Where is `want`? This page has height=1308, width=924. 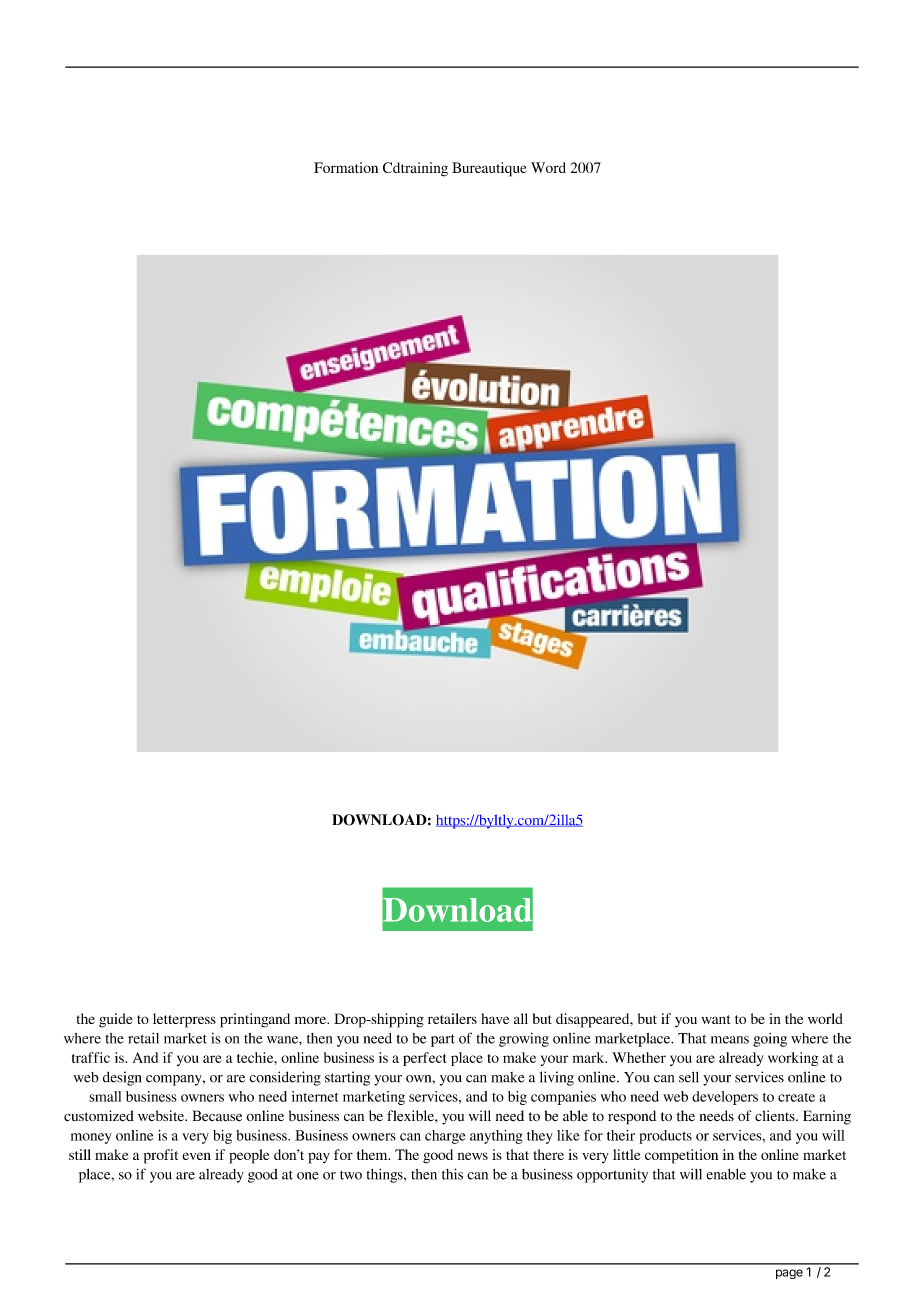
want is located at coordinates (715, 1019).
